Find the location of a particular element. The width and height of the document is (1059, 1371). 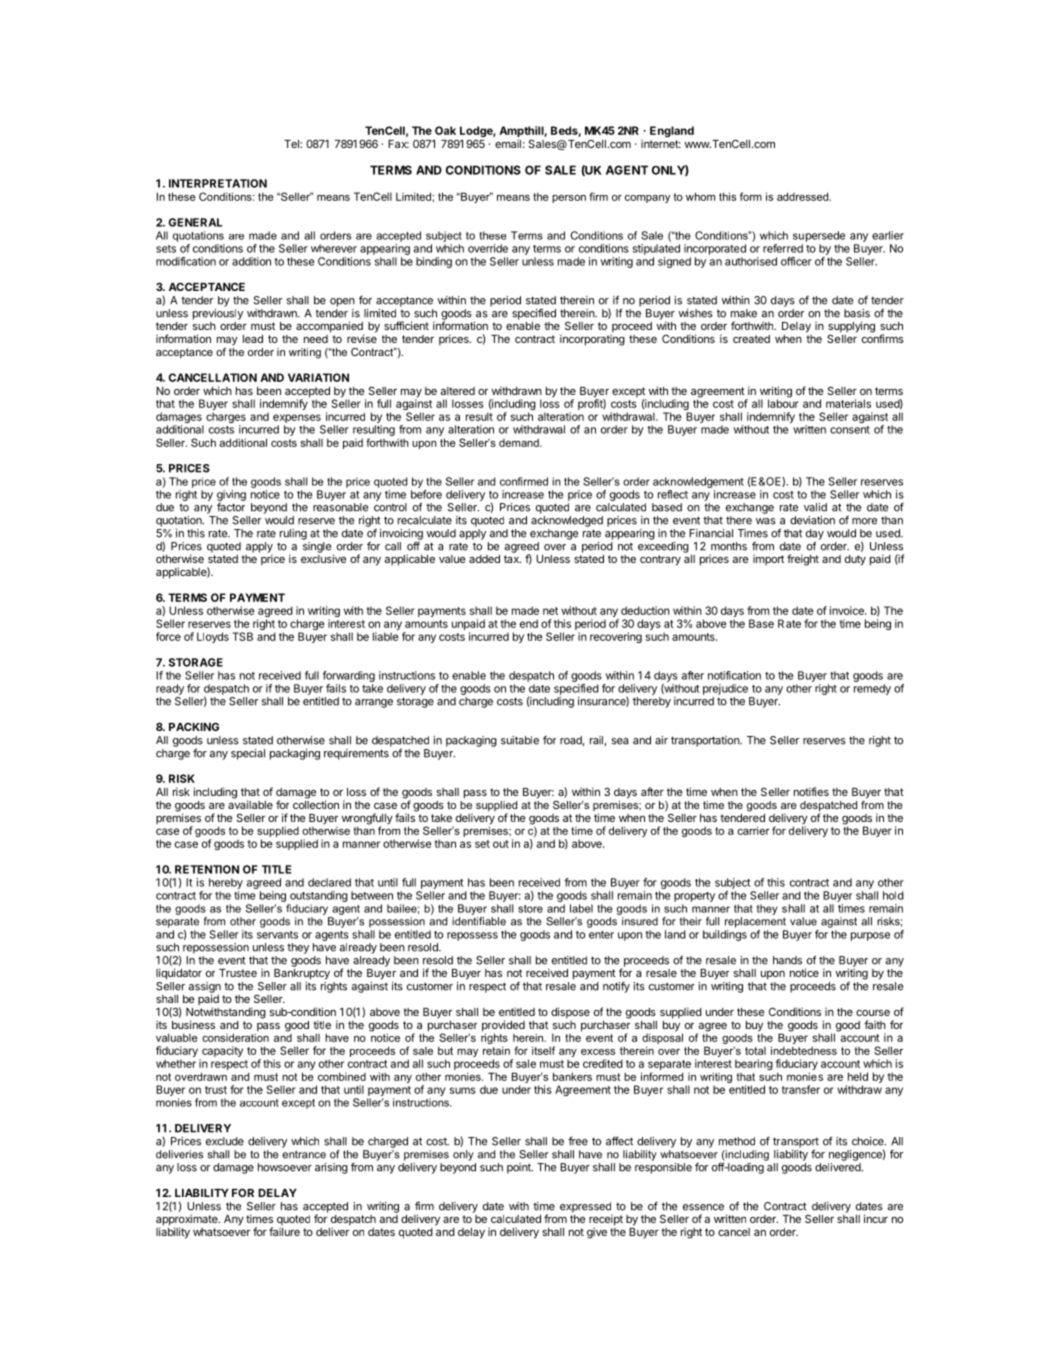

labour is located at coordinates (783, 402).
